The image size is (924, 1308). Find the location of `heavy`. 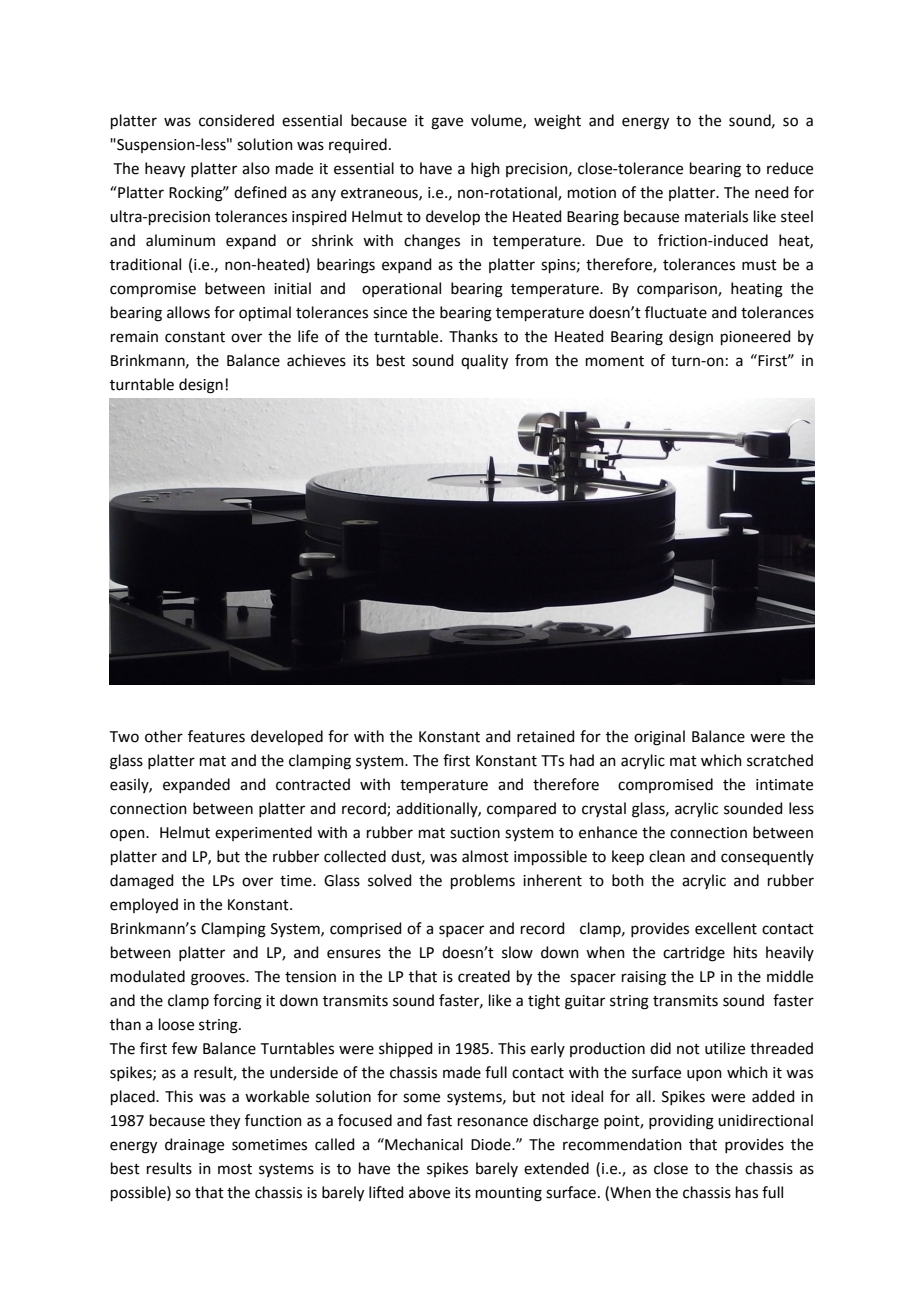

heavy is located at coordinates (165, 170).
